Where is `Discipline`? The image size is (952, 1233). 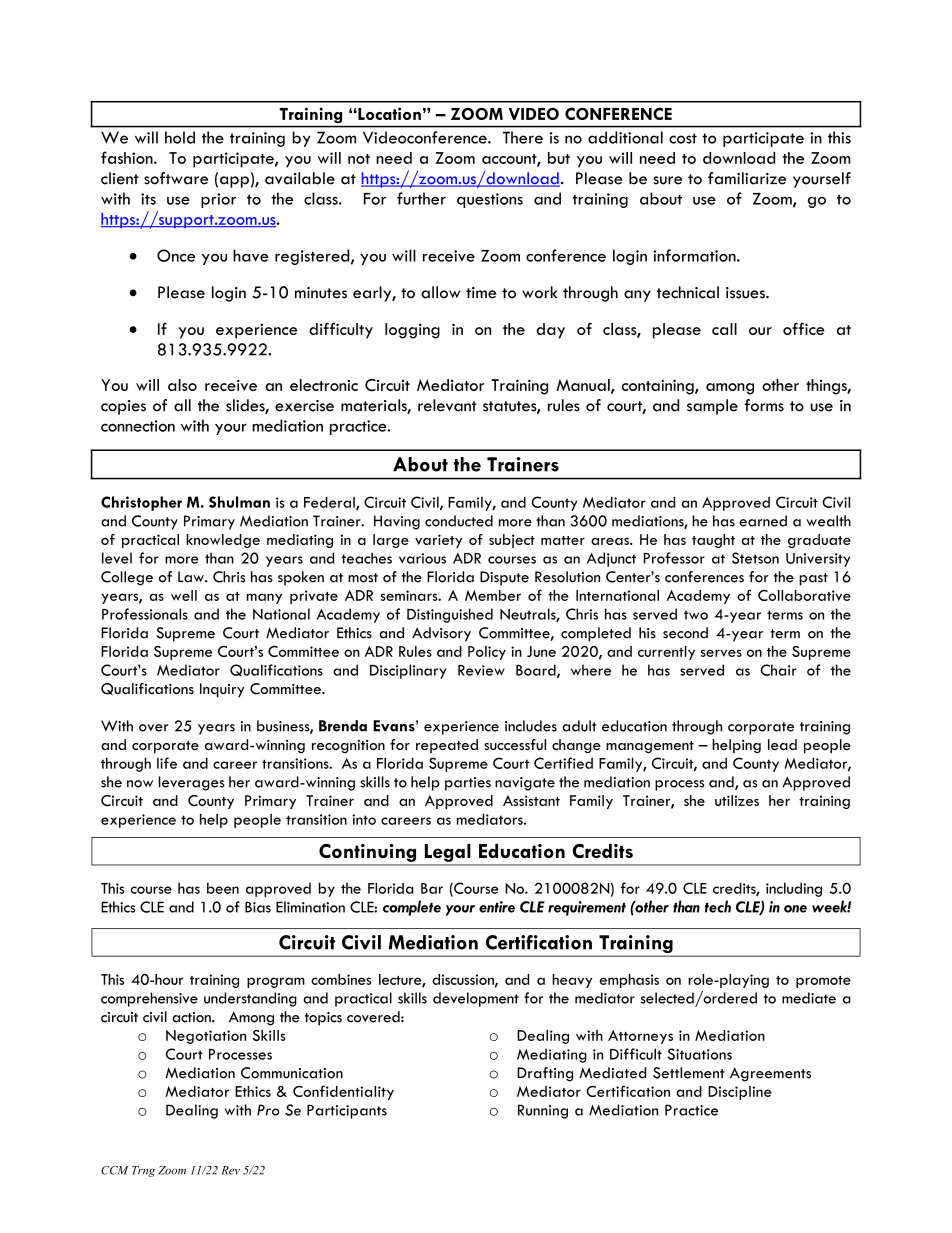 Discipline is located at coordinates (740, 1093).
